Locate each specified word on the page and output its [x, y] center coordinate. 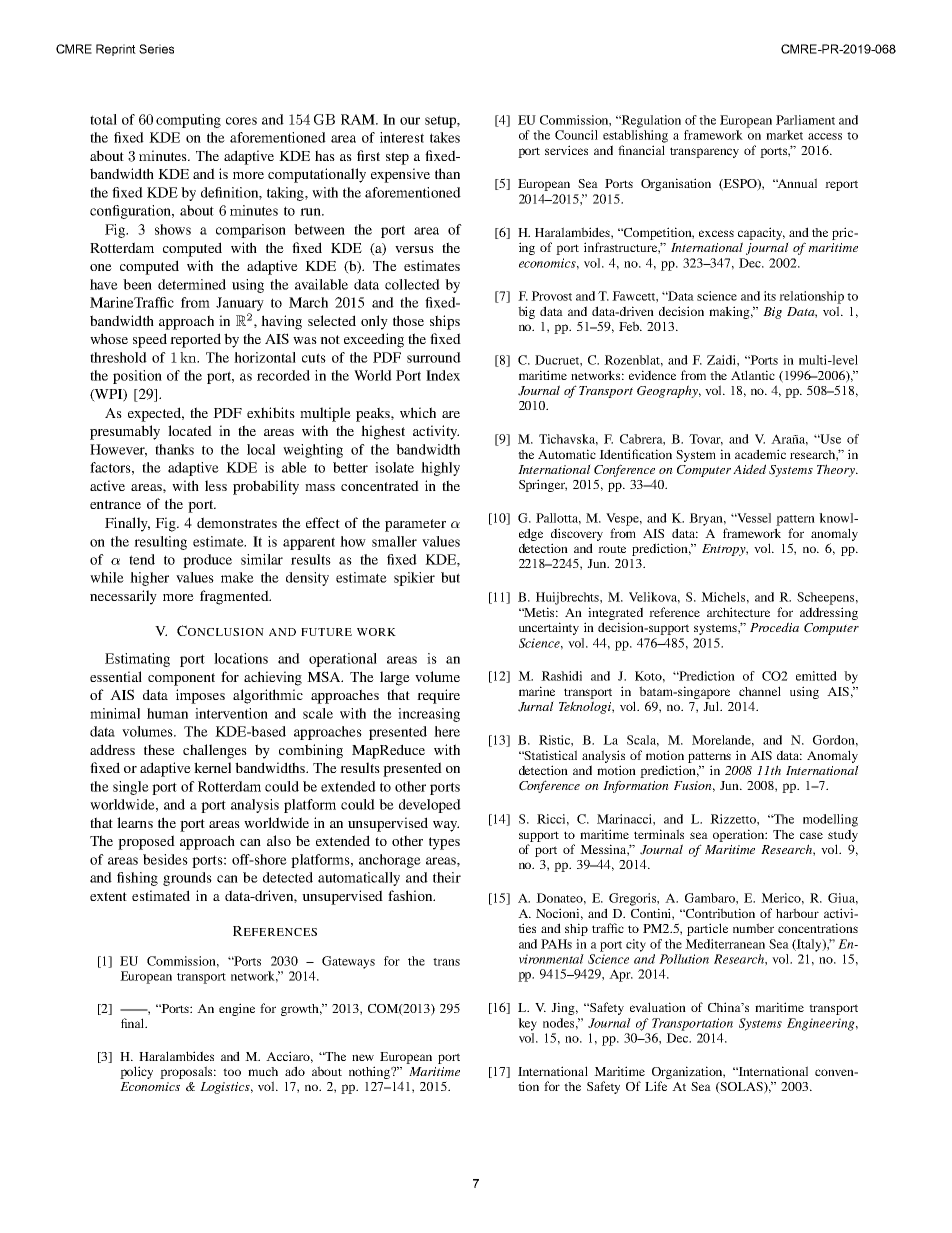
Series [156, 49]
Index [443, 375]
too [232, 1072]
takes [445, 137]
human [167, 713]
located [190, 430]
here [447, 731]
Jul [712, 706]
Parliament [805, 120]
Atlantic [753, 375]
